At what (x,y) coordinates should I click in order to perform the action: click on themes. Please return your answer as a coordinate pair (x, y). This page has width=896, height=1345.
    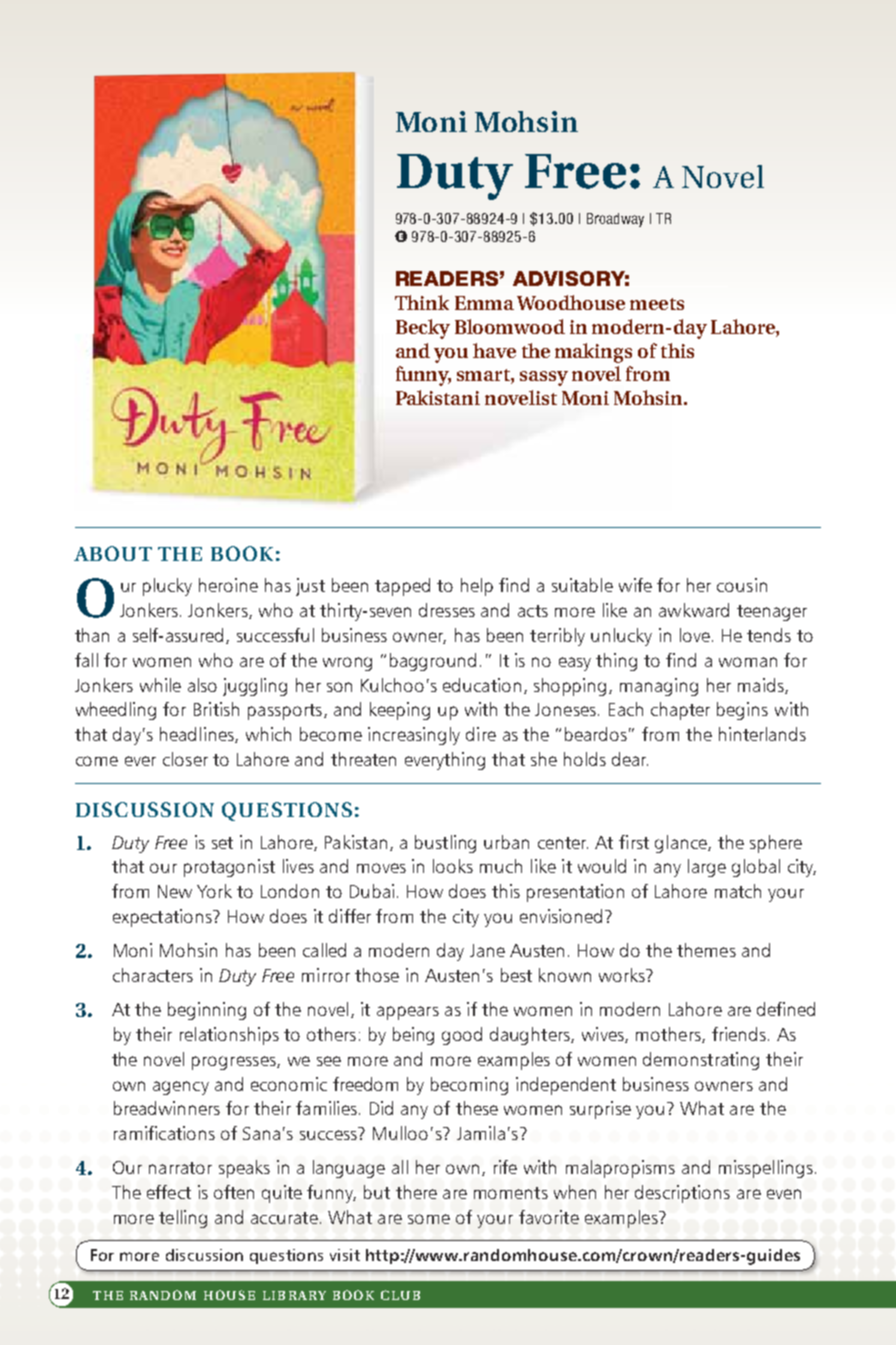
    Looking at the image, I should click on (706, 950).
